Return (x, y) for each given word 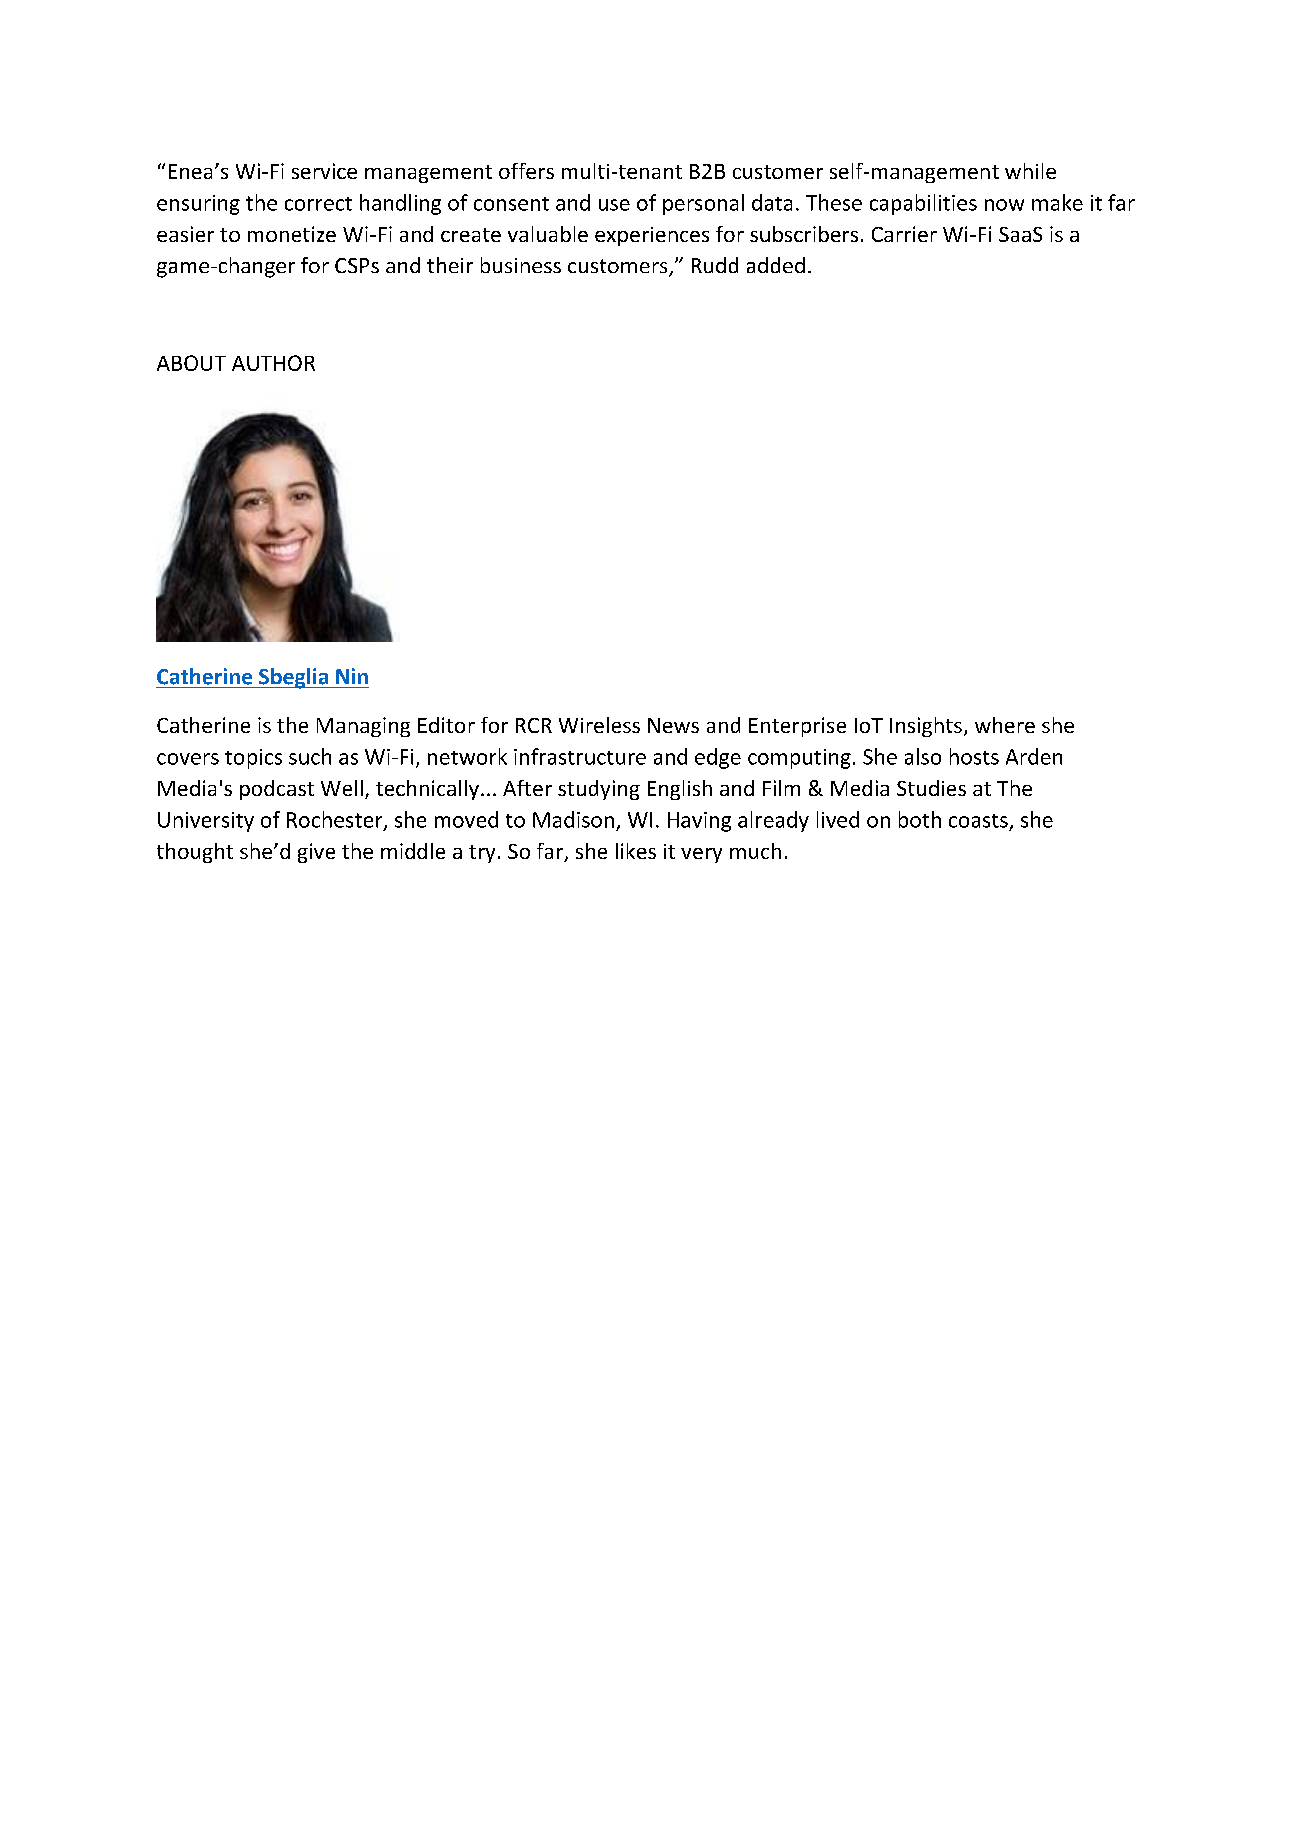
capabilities (923, 204)
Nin (352, 676)
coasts (978, 821)
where (1005, 725)
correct (318, 204)
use (614, 205)
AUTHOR (273, 363)
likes (636, 851)
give (316, 853)
